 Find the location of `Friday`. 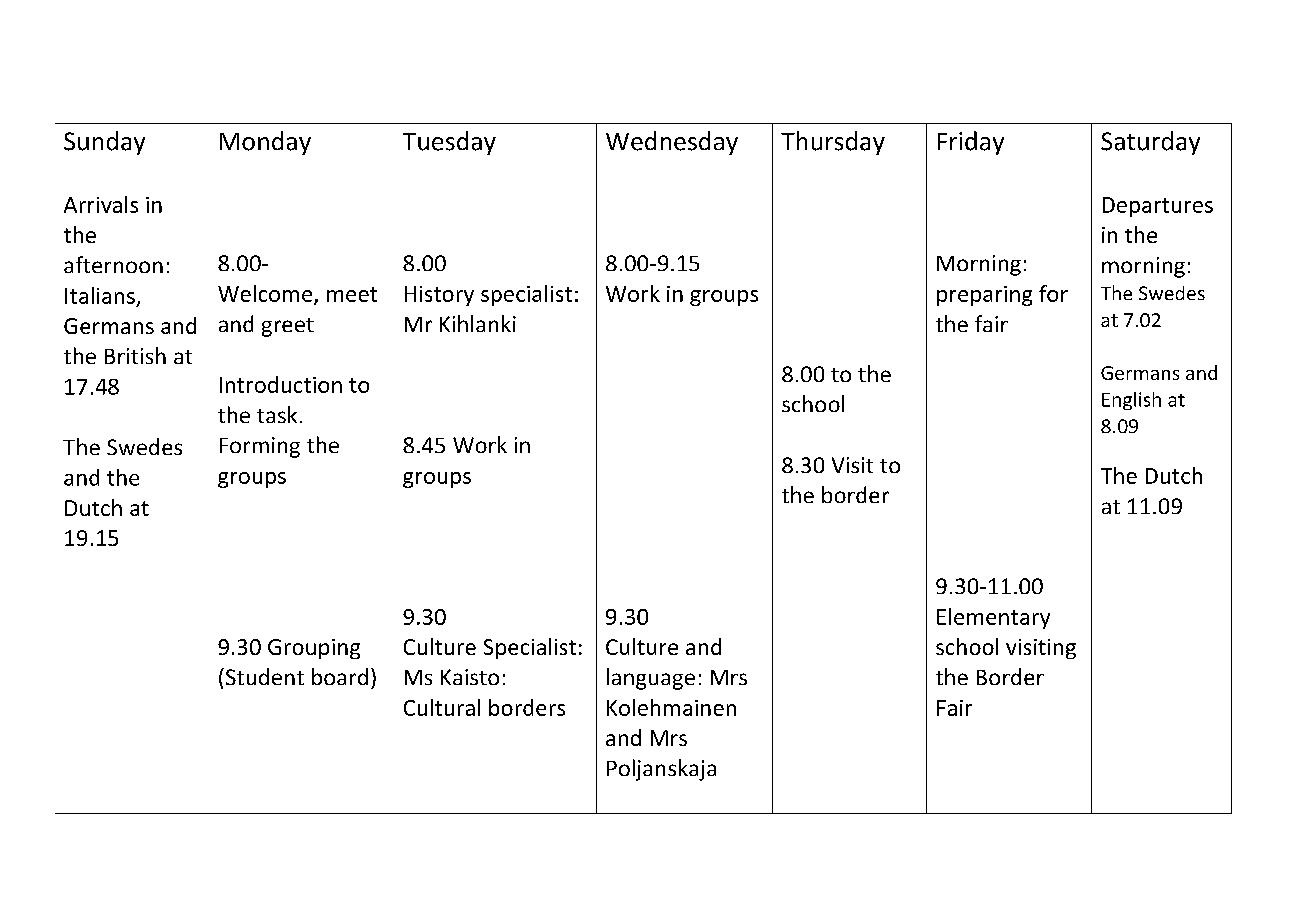

Friday is located at coordinates (971, 143).
